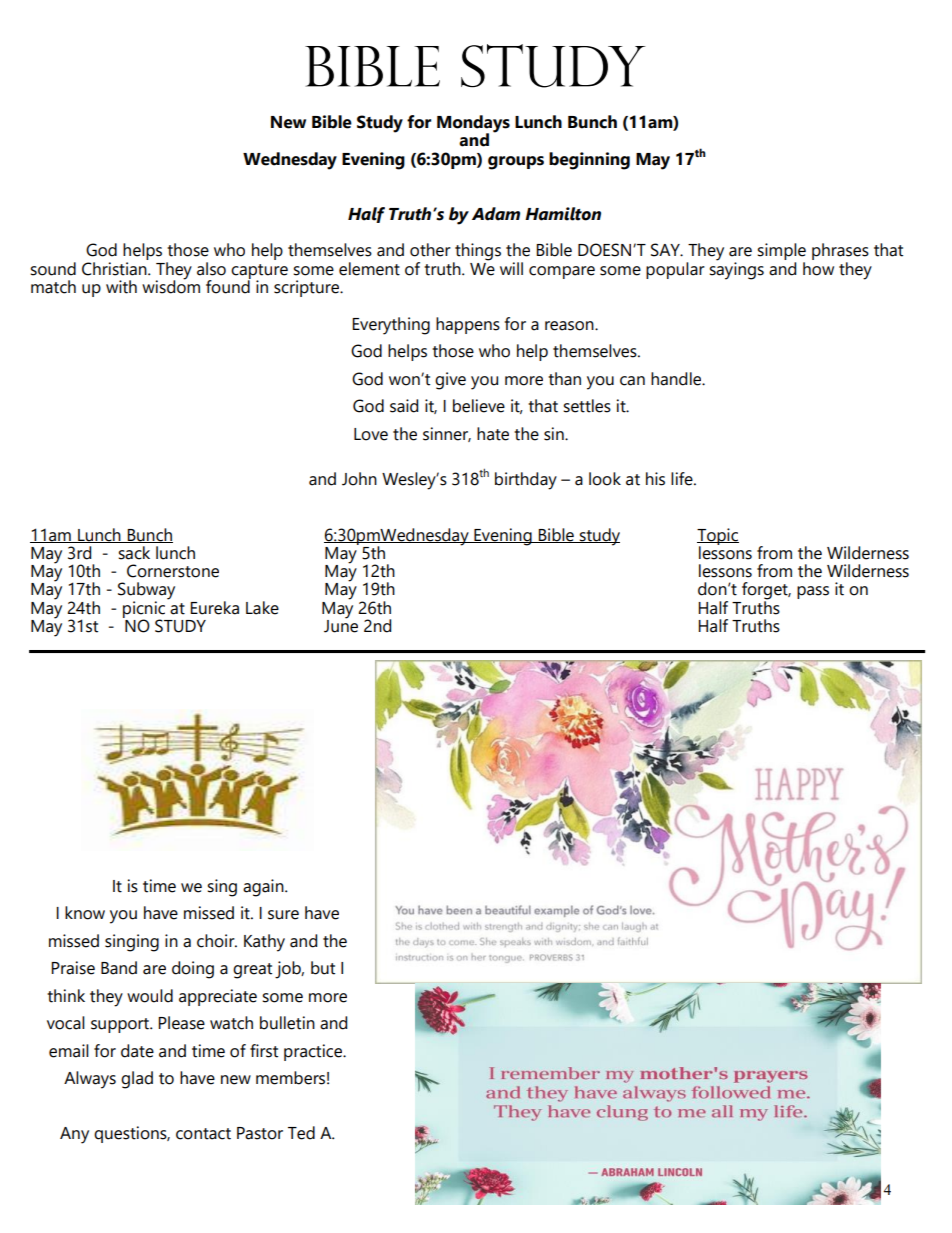 Image resolution: width=952 pixels, height=1233 pixels. What do you see at coordinates (718, 537) in the screenshot?
I see `Topic` at bounding box center [718, 537].
